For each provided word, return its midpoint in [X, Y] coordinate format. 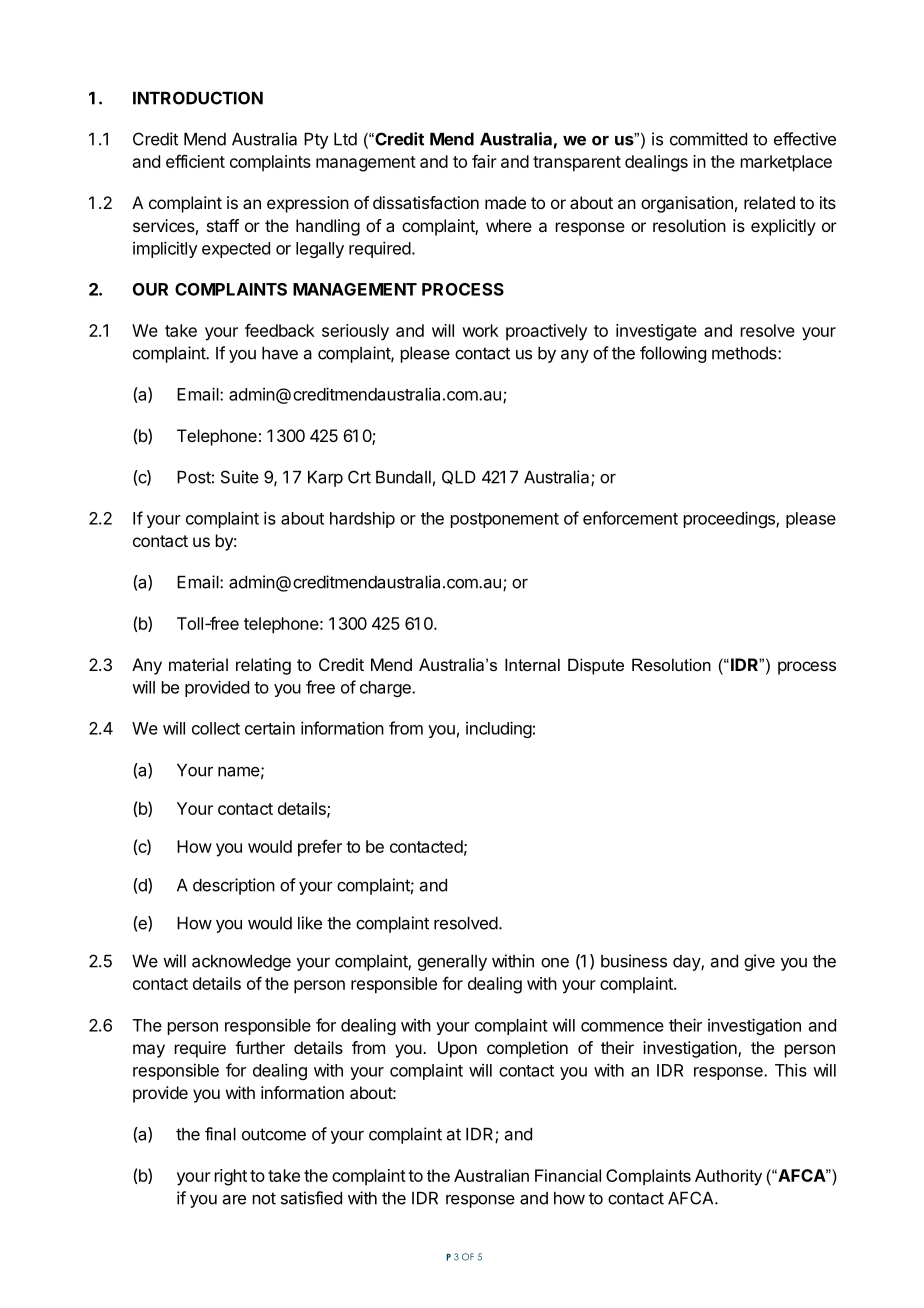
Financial [568, 1175]
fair [484, 161]
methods [745, 353]
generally [452, 963]
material [198, 664]
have [280, 353]
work [480, 330]
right [231, 1177]
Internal [532, 664]
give [759, 962]
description [234, 886]
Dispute [596, 666]
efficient [195, 161]
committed [708, 139]
